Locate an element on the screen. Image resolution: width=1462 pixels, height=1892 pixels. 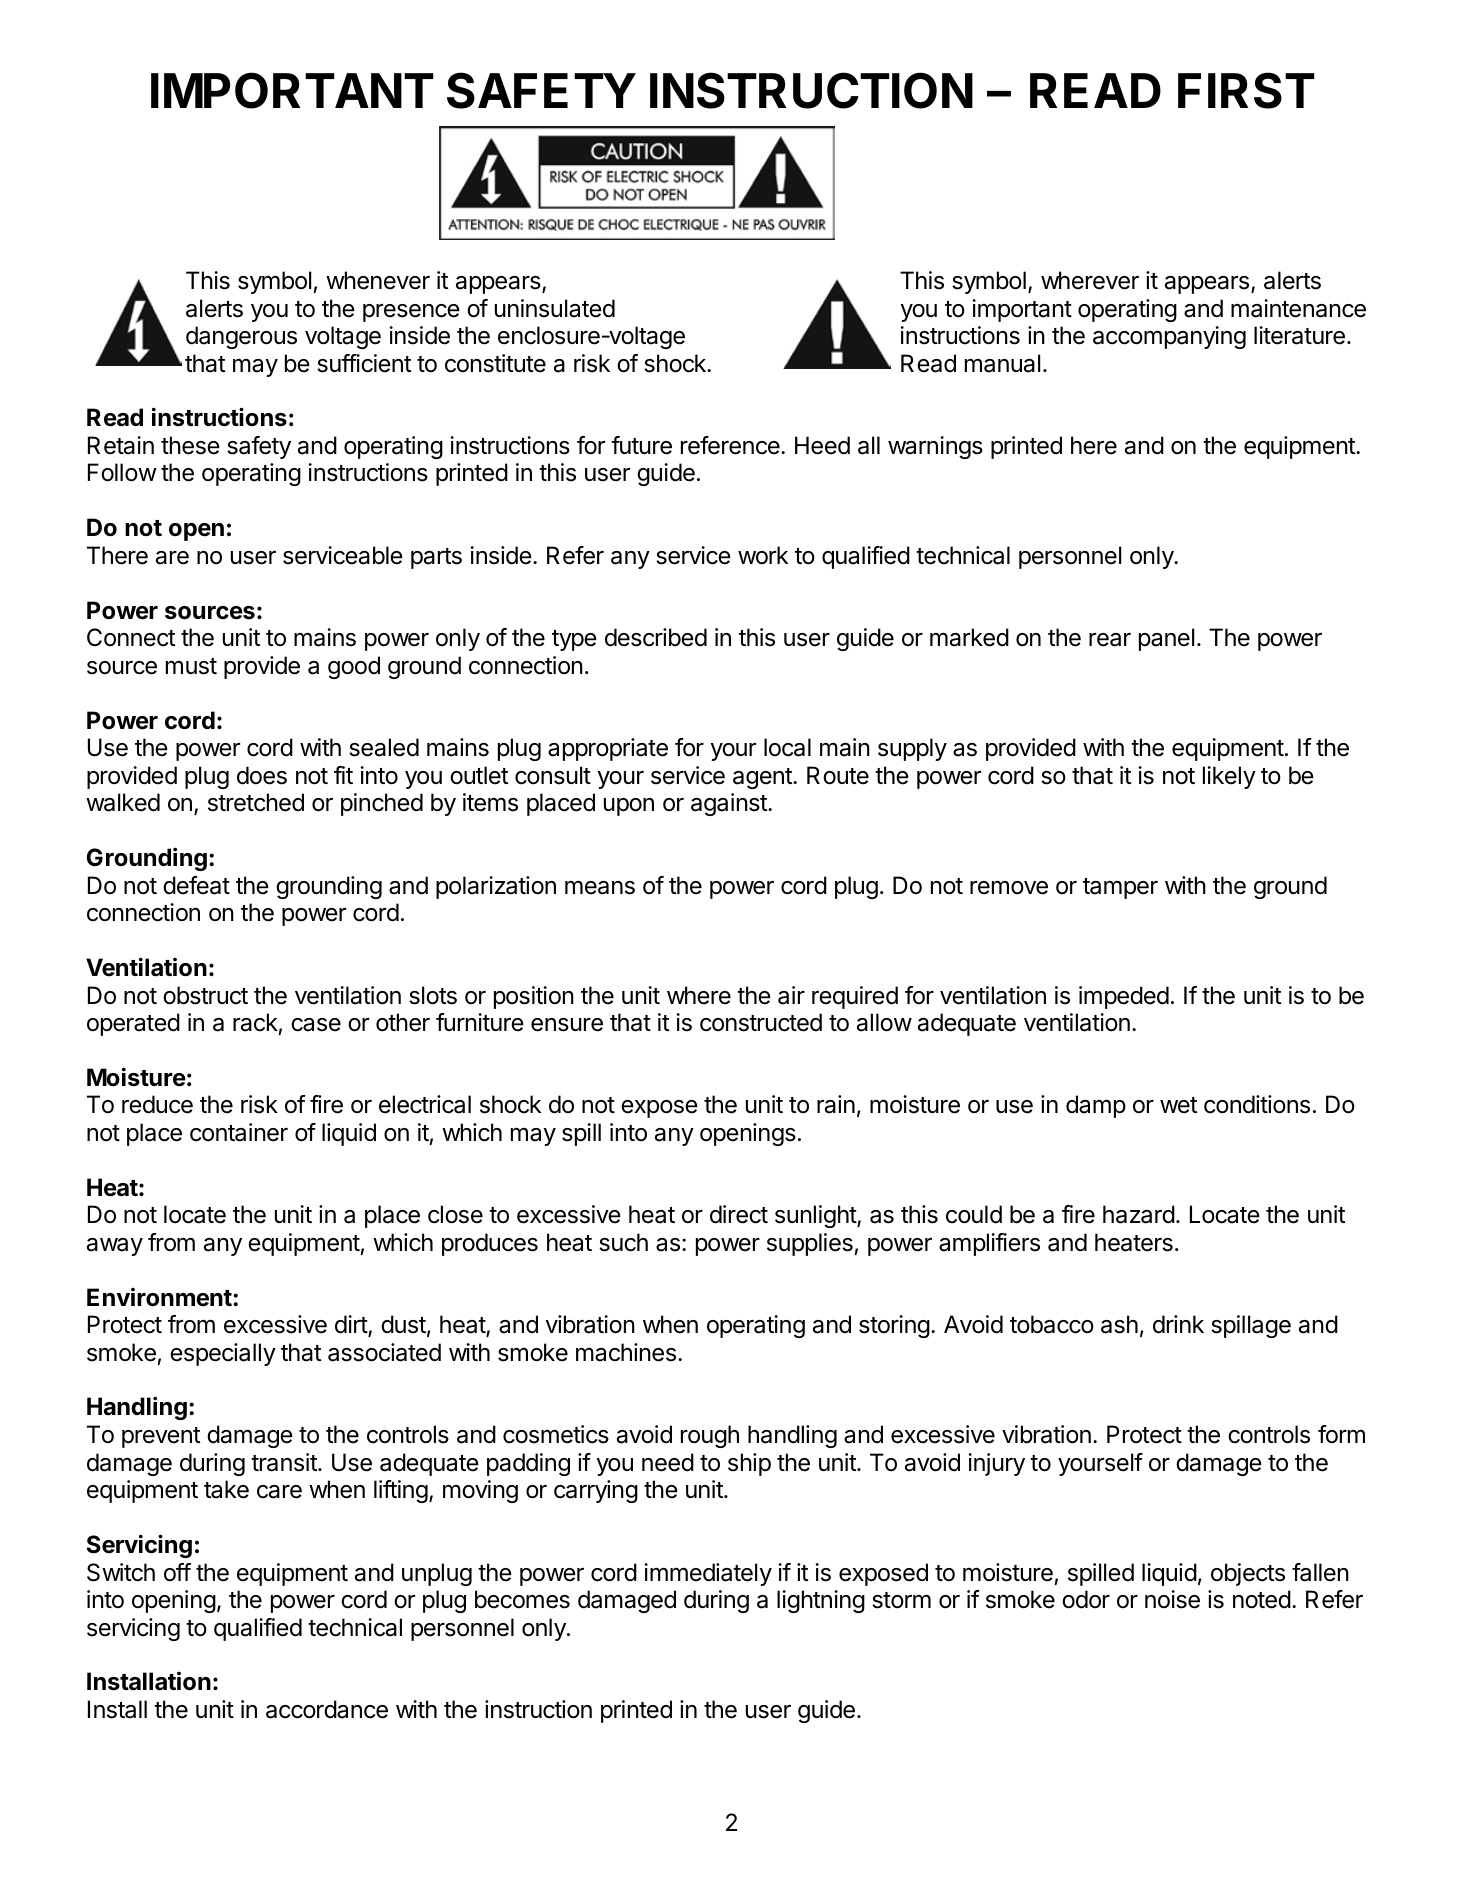
air is located at coordinates (791, 995).
